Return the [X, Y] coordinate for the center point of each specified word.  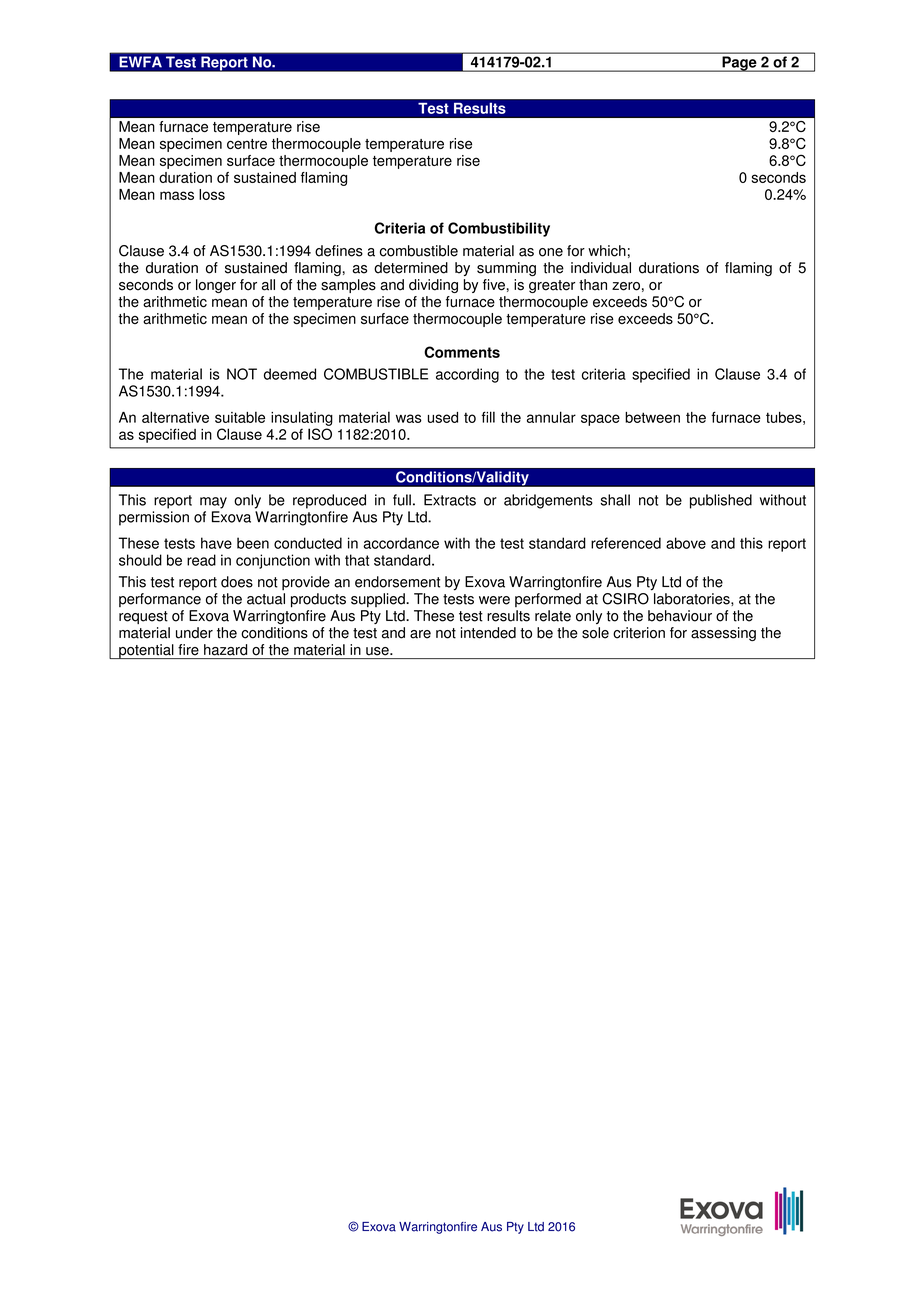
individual [601, 268]
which [607, 251]
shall [615, 500]
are [420, 634]
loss [212, 194]
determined [411, 268]
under [194, 633]
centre [247, 144]
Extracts [450, 500]
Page [739, 64]
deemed [290, 374]
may [213, 503]
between [652, 417]
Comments [462, 352]
